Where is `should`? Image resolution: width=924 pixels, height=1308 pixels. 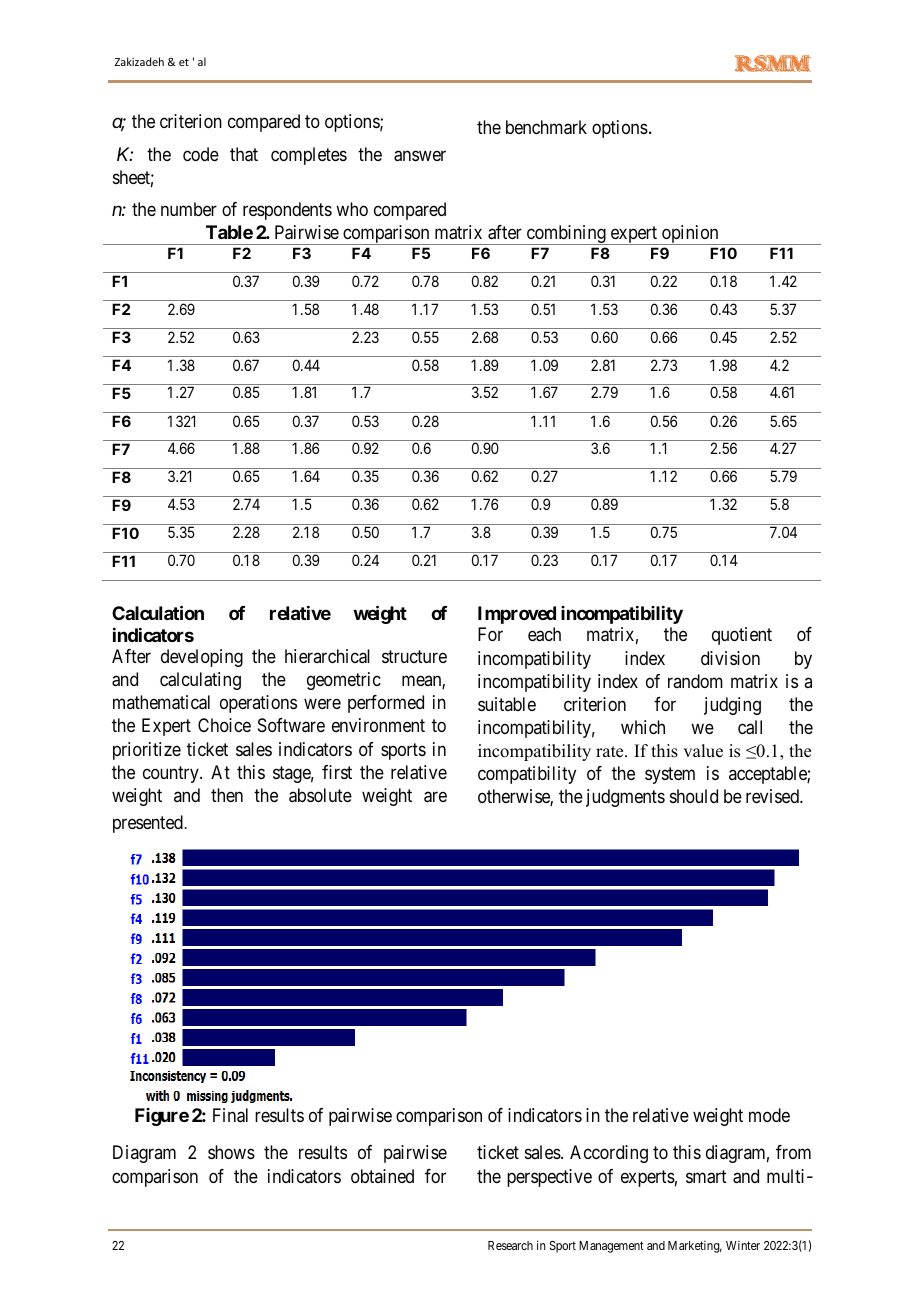
should is located at coordinates (694, 796).
